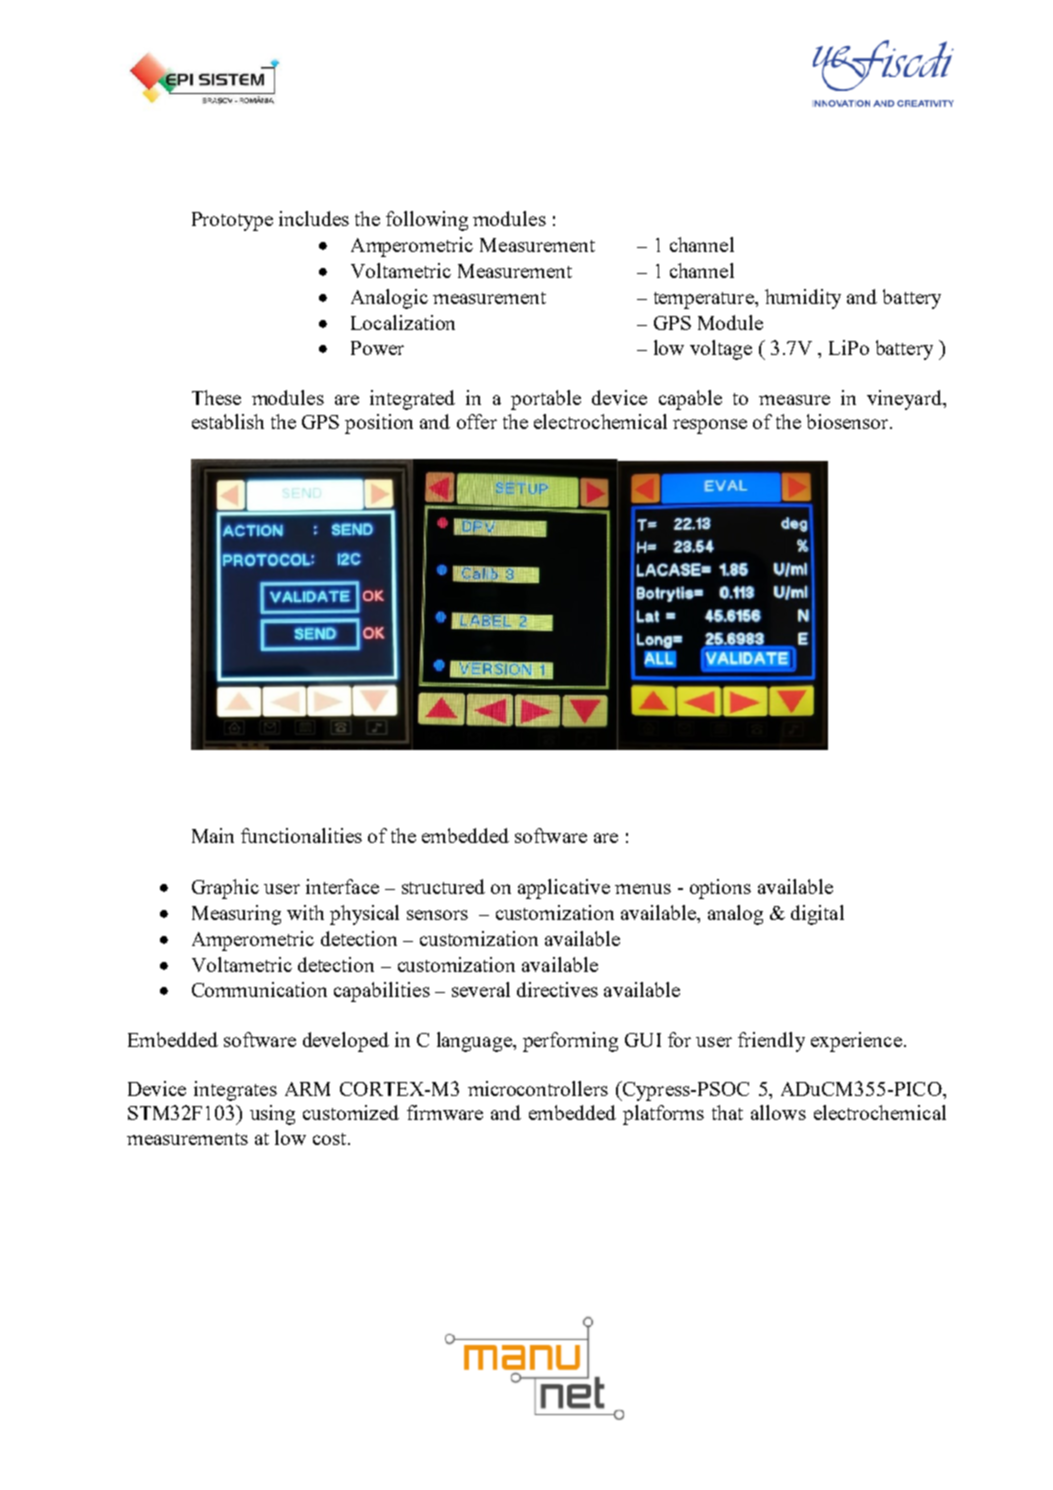 The width and height of the screenshot is (1053, 1490). I want to click on using, so click(272, 1115).
